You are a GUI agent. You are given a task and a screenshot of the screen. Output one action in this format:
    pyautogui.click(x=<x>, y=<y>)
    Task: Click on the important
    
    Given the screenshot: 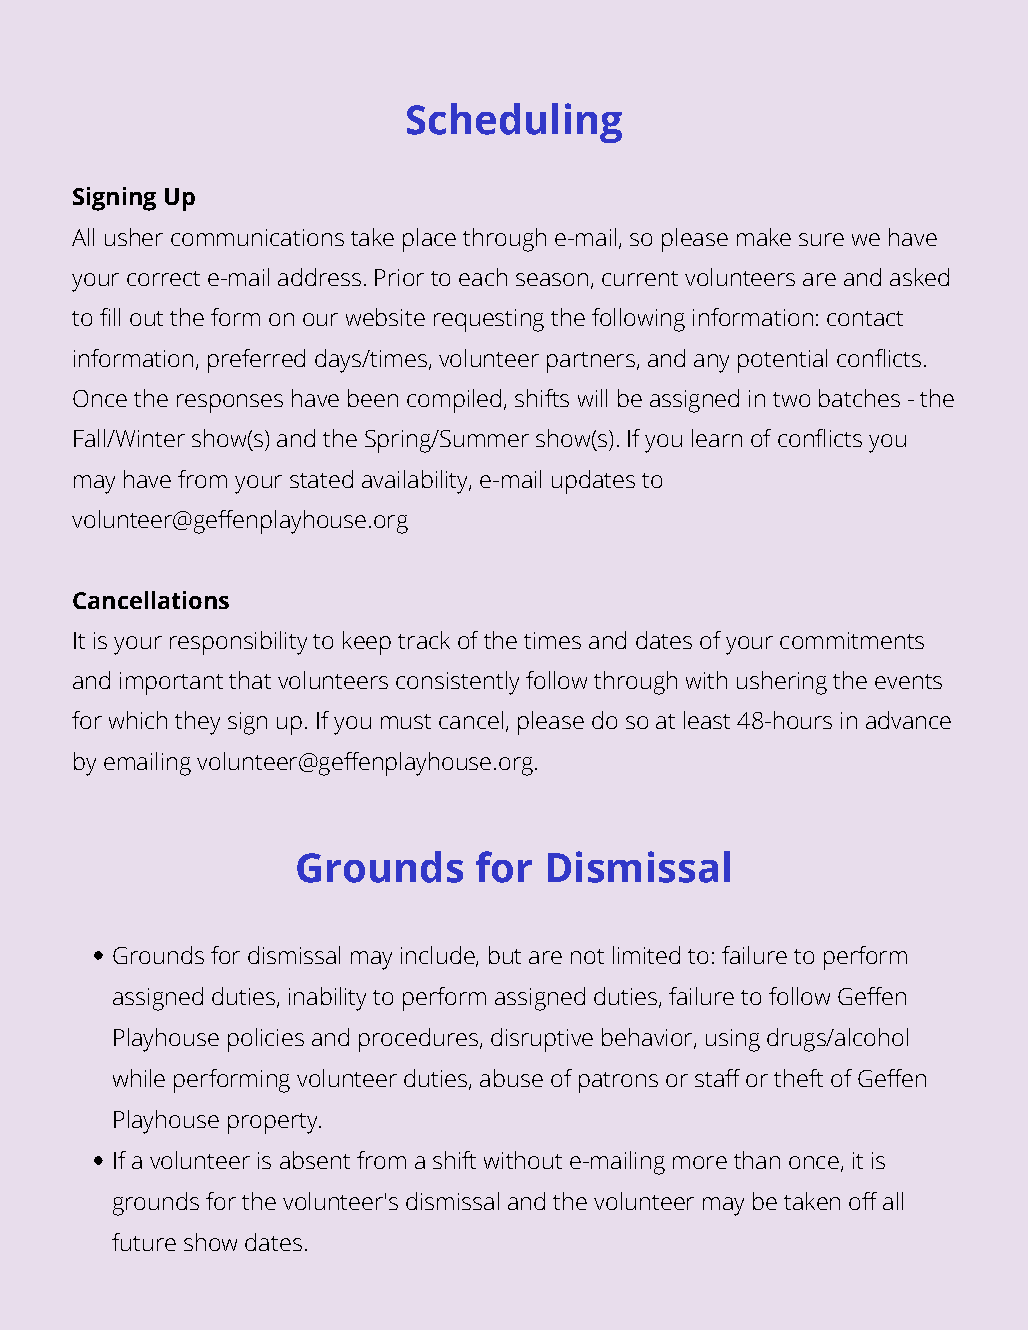 What is the action you would take?
    pyautogui.click(x=171, y=683)
